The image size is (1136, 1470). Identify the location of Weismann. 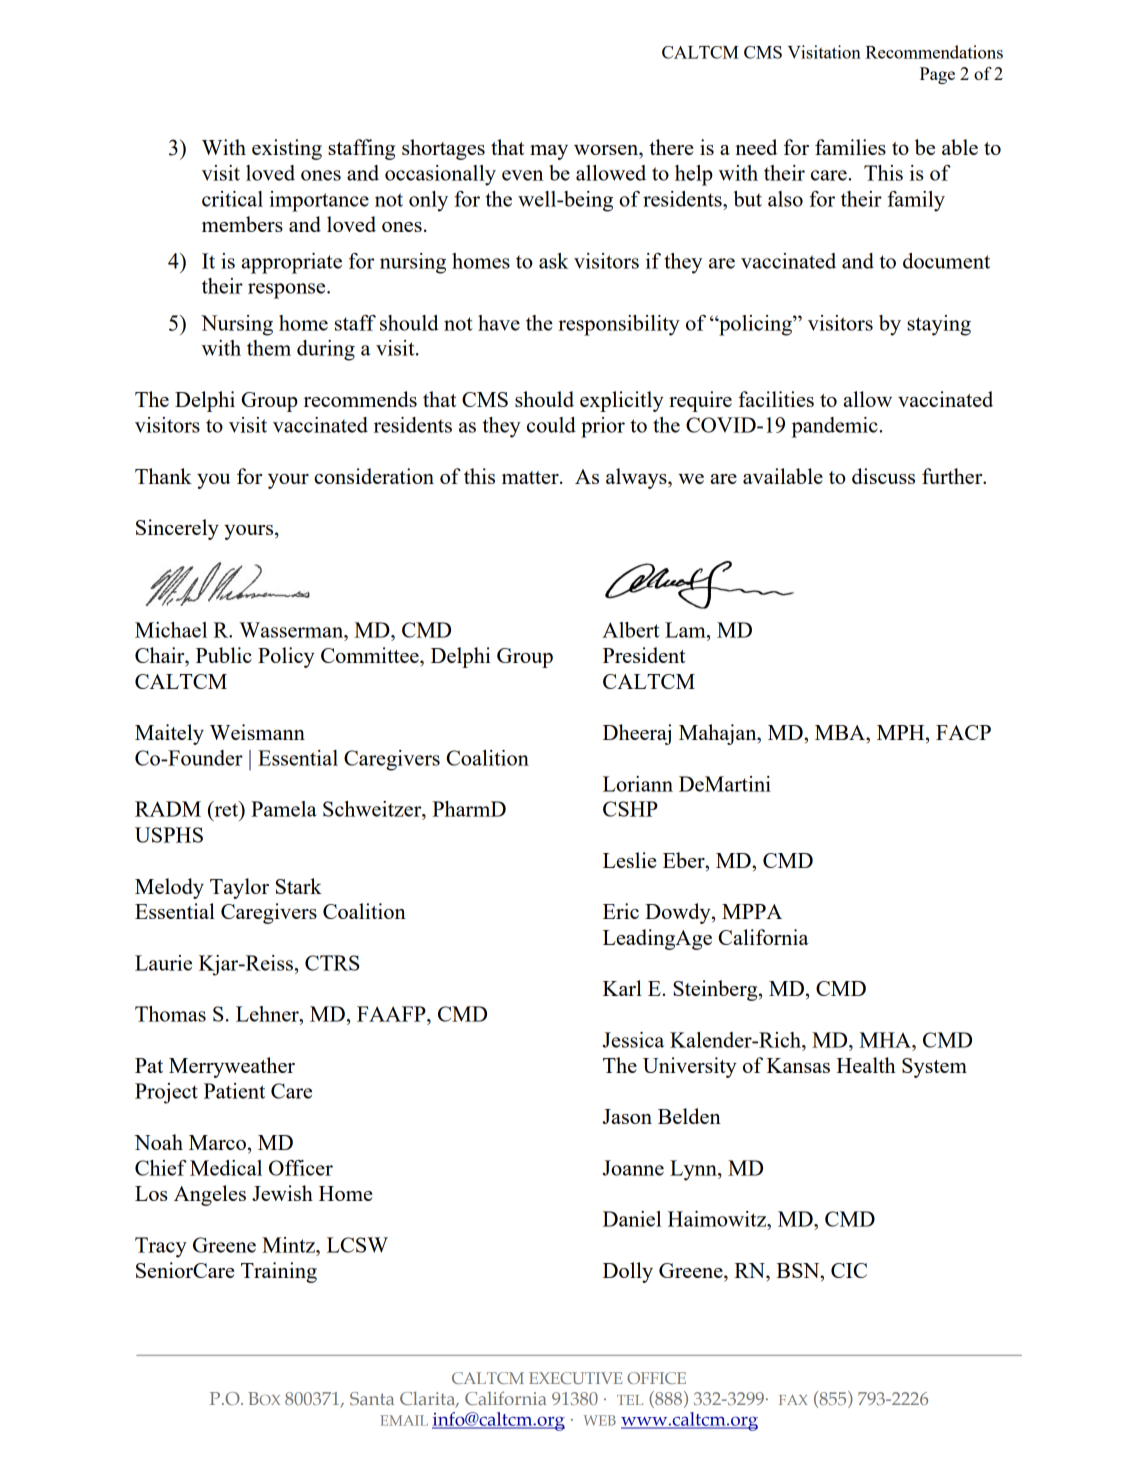
(257, 732).
